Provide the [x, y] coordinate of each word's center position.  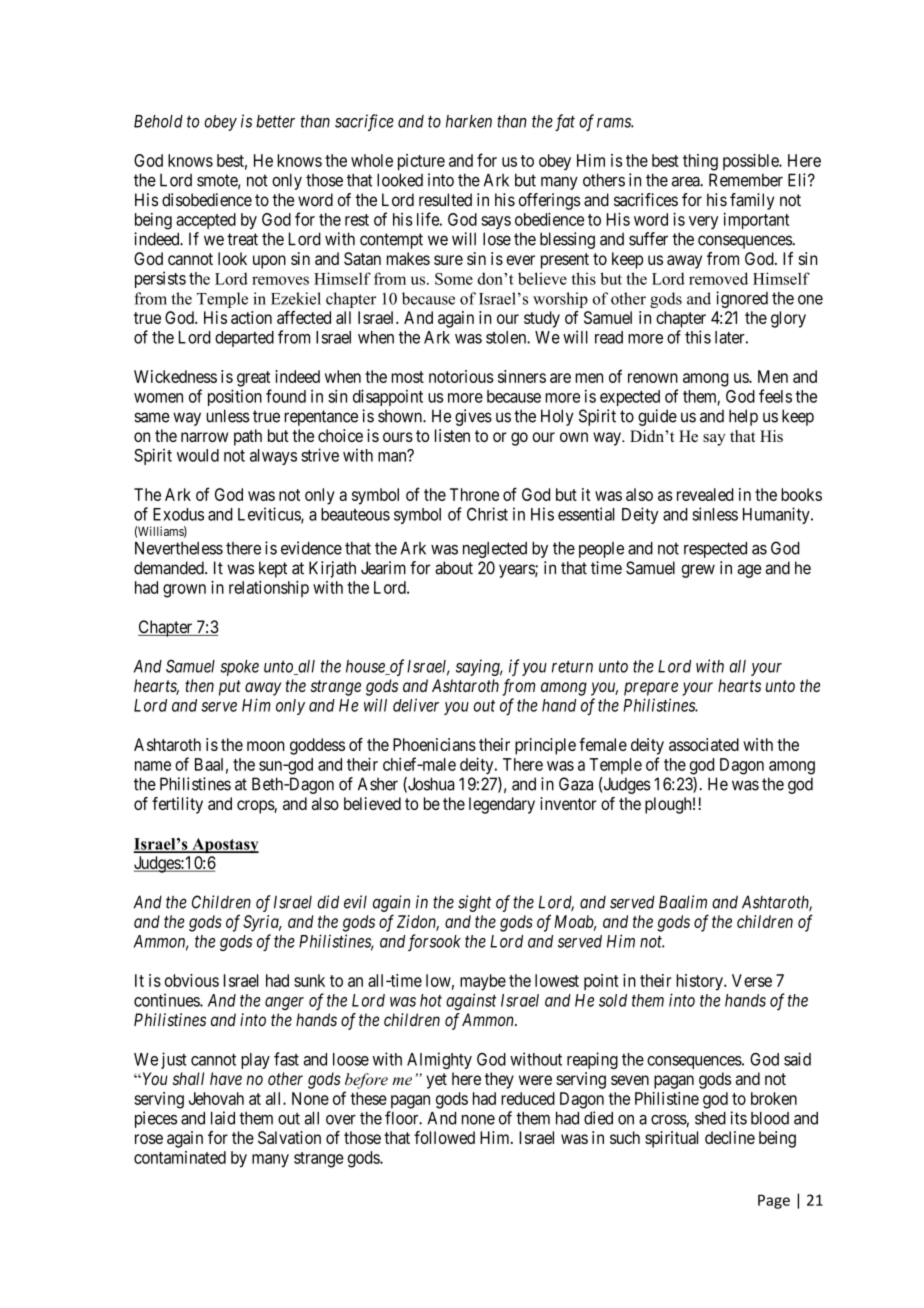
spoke [239, 668]
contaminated [180, 1157]
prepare [651, 689]
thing [700, 162]
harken [469, 121]
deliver [416, 705]
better [275, 121]
